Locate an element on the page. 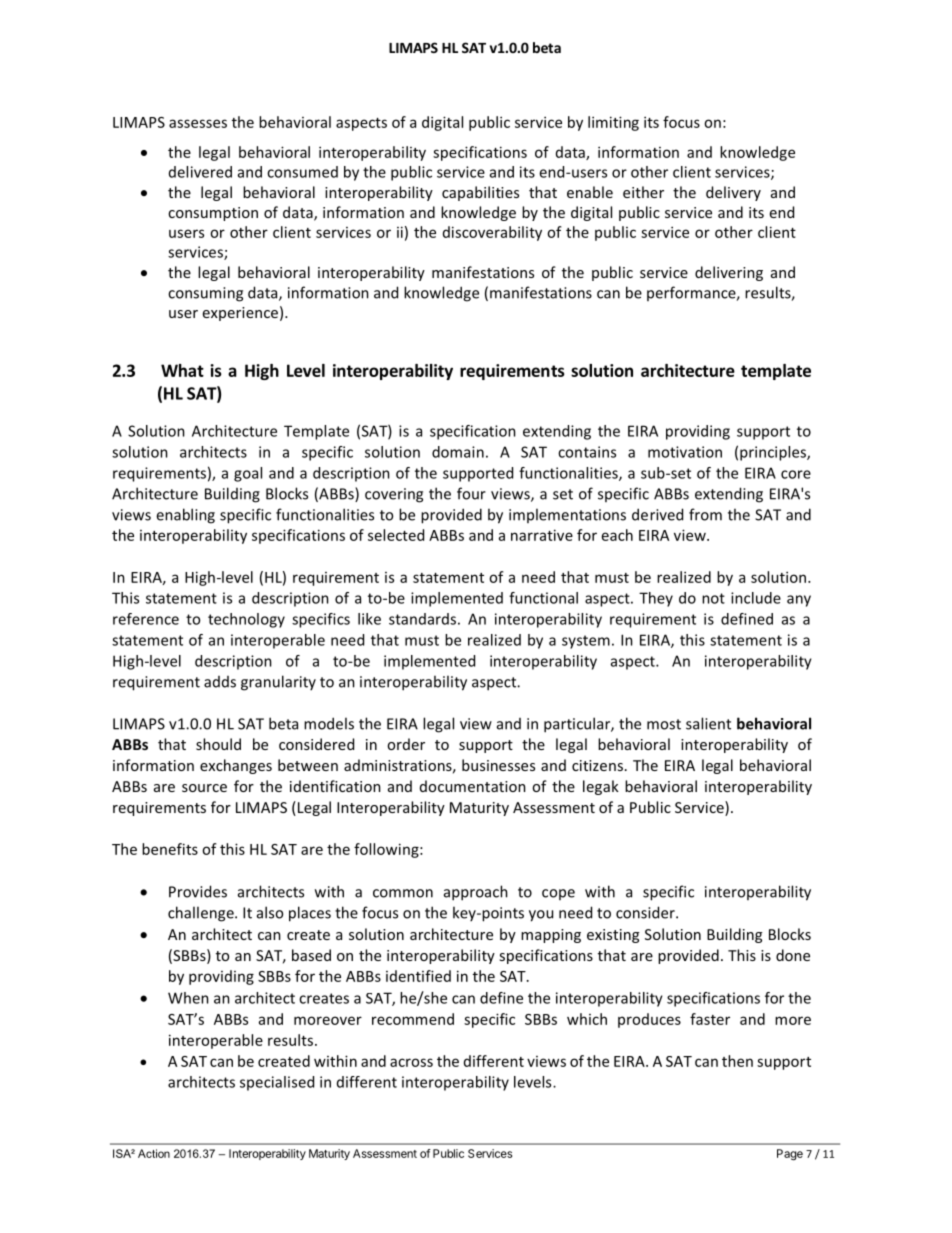 Image resolution: width=952 pixels, height=1233 pixels. source is located at coordinates (204, 788).
